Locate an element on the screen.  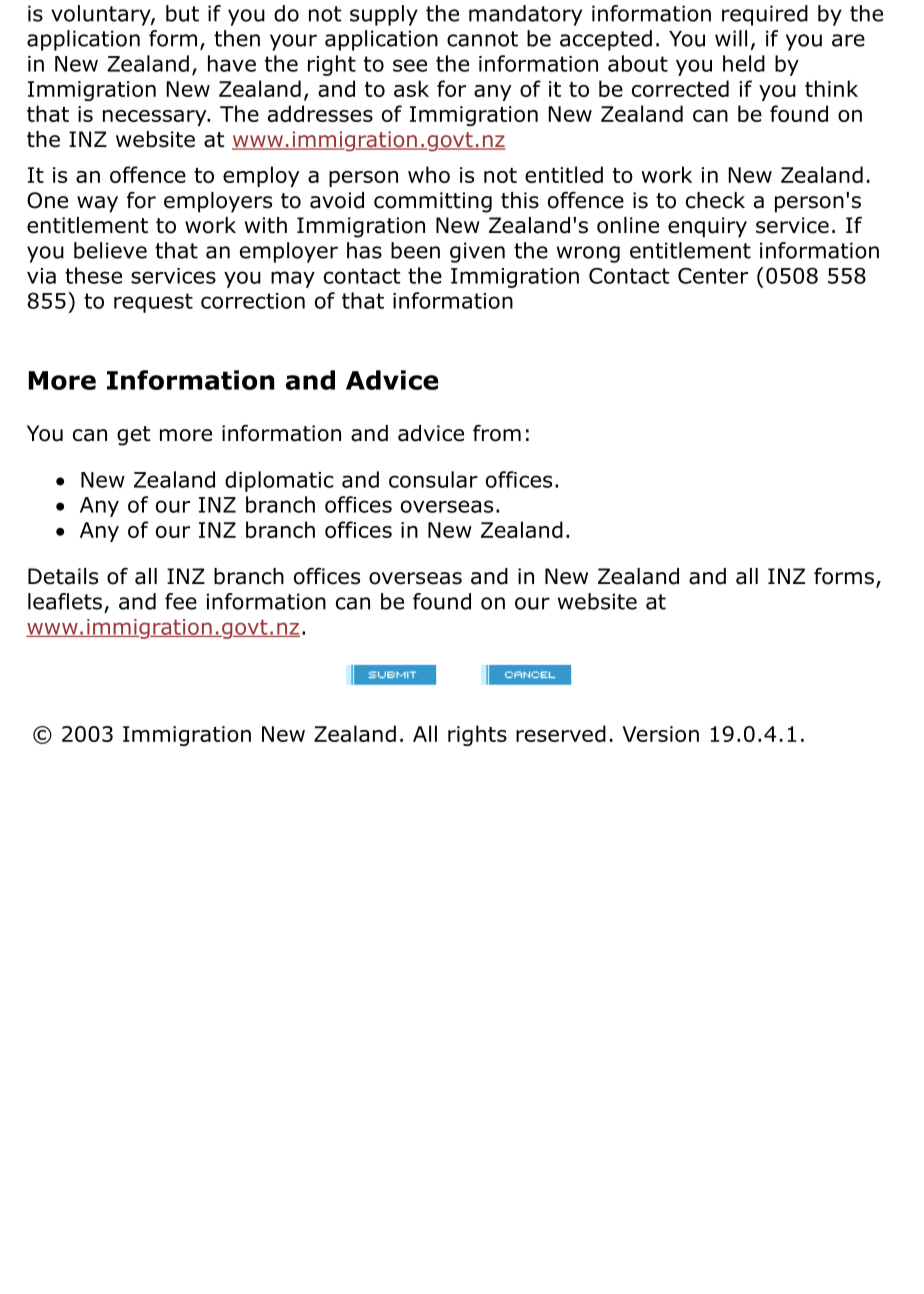
consular is located at coordinates (433, 479).
